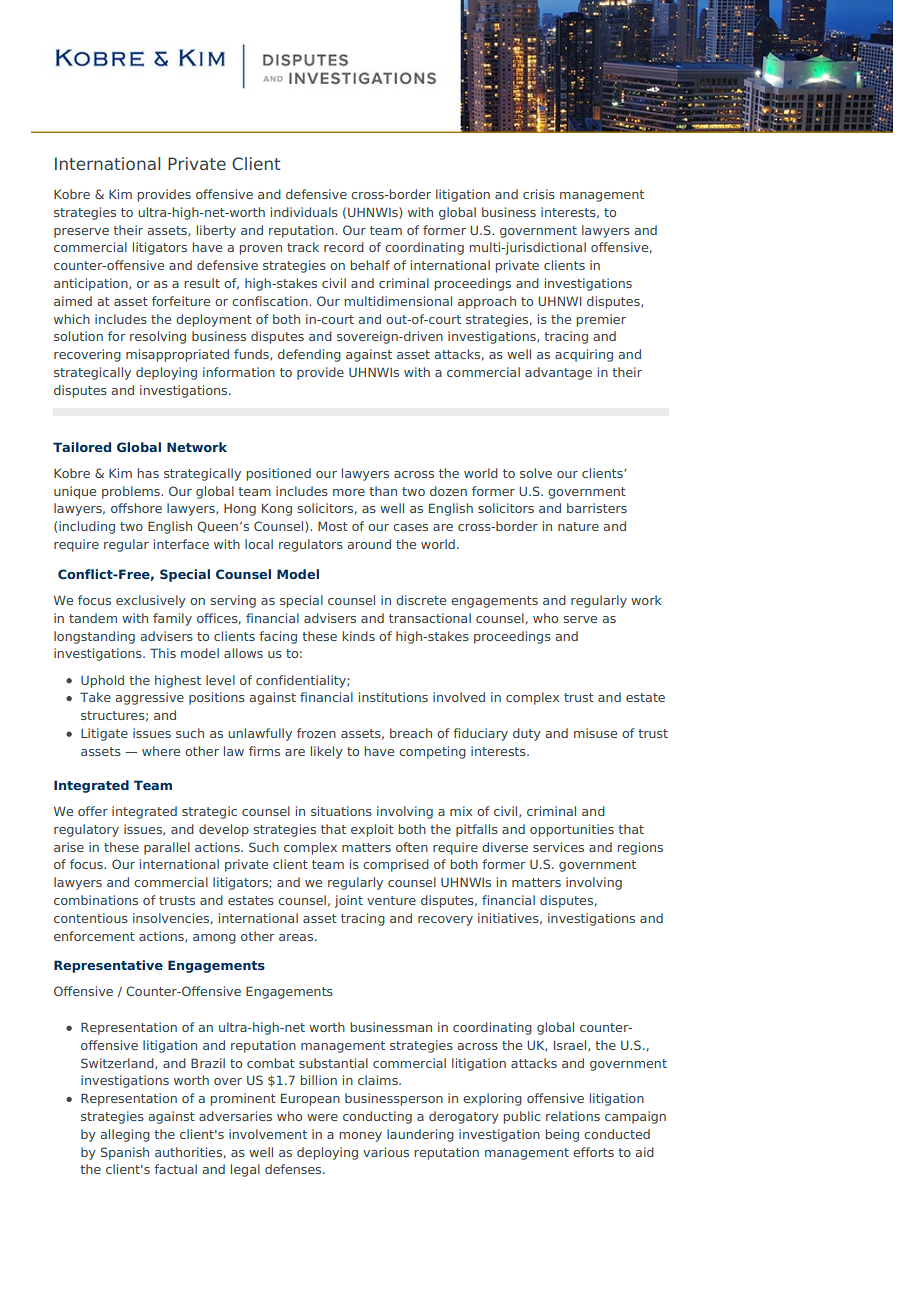 The image size is (924, 1308). I want to click on institutions, so click(393, 697).
